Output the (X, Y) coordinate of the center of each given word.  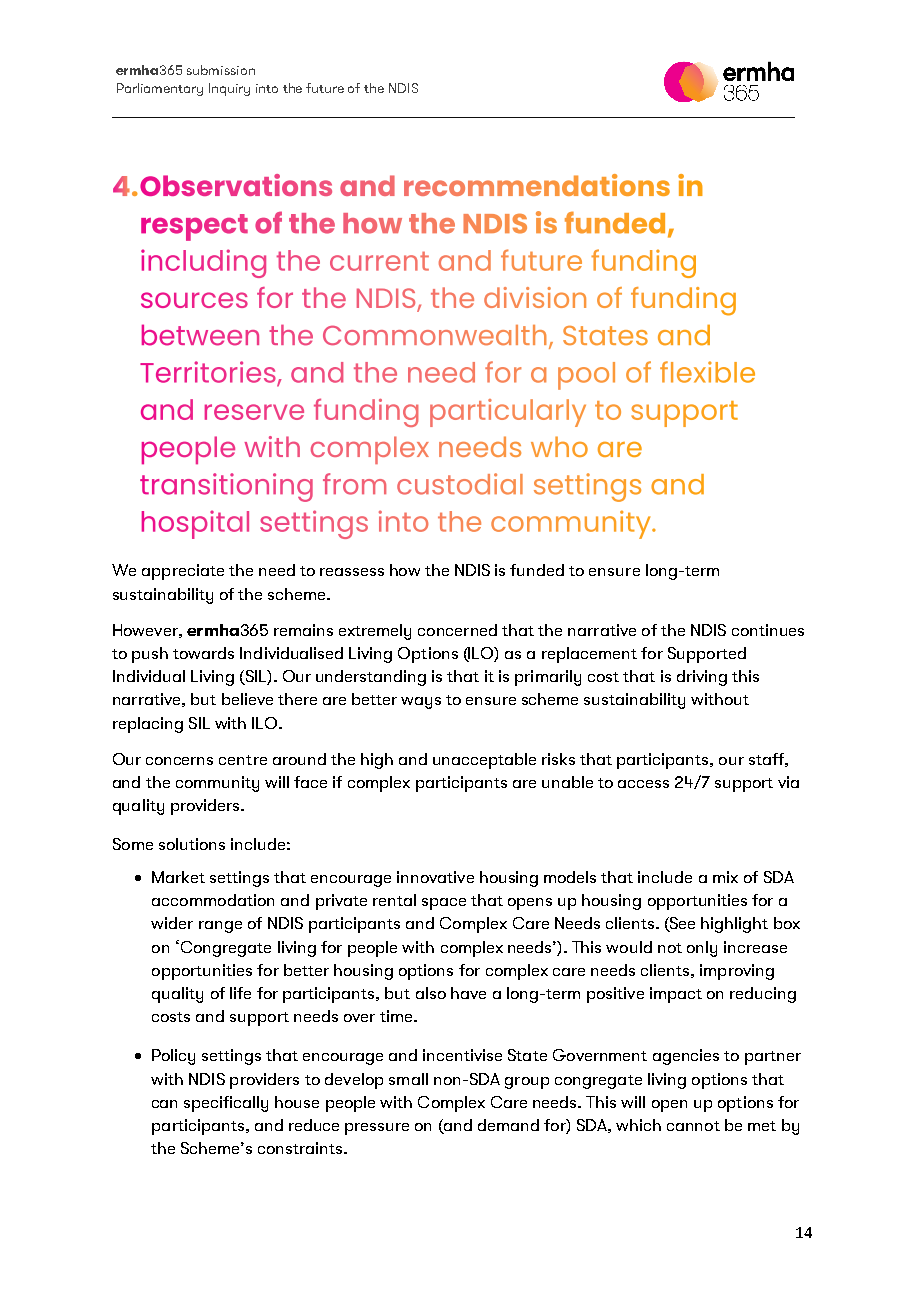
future (325, 88)
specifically (226, 1104)
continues (768, 630)
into (267, 88)
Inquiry (229, 89)
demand (508, 1125)
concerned (457, 630)
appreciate (183, 572)
